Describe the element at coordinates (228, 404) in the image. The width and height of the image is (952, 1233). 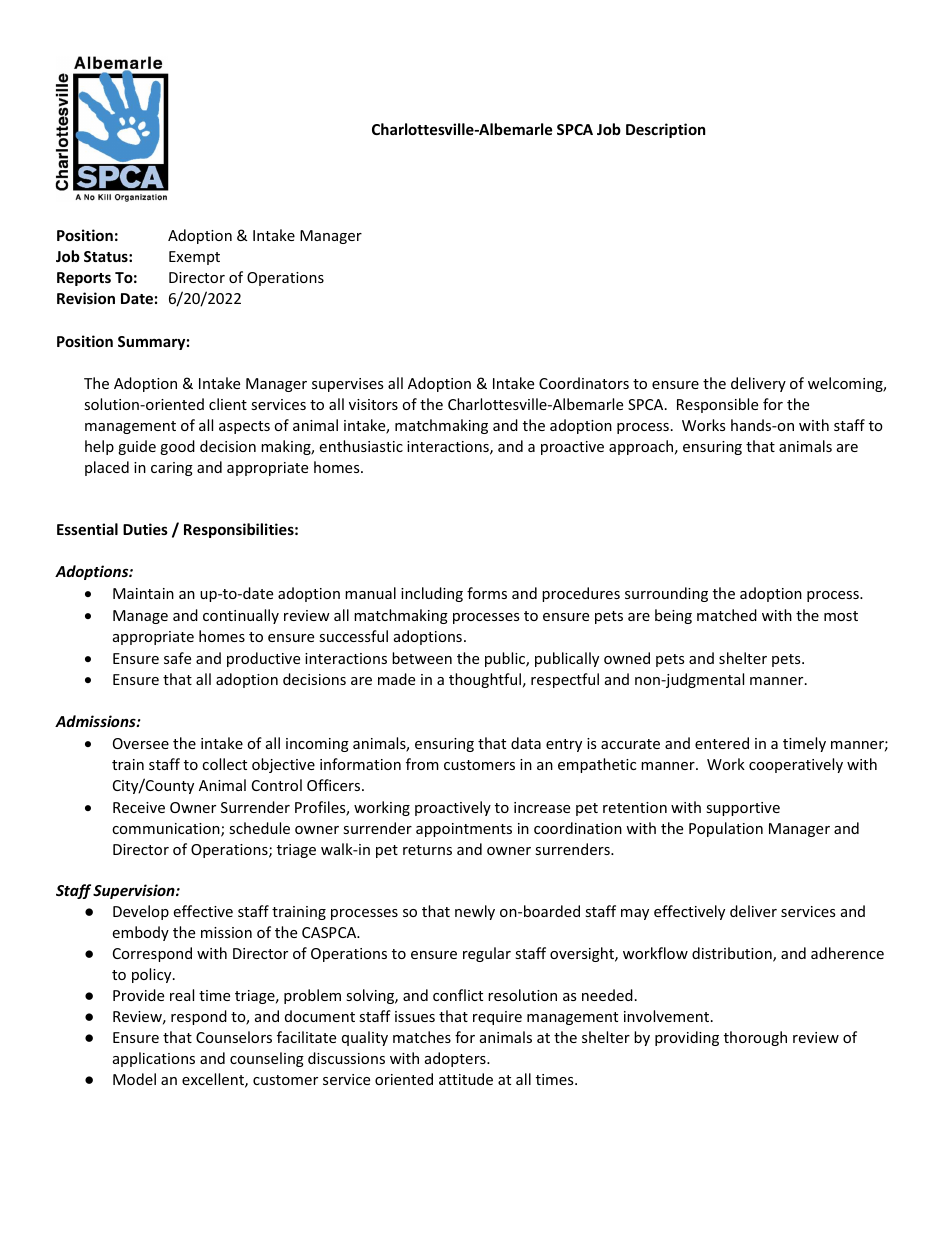
I see `client` at that location.
